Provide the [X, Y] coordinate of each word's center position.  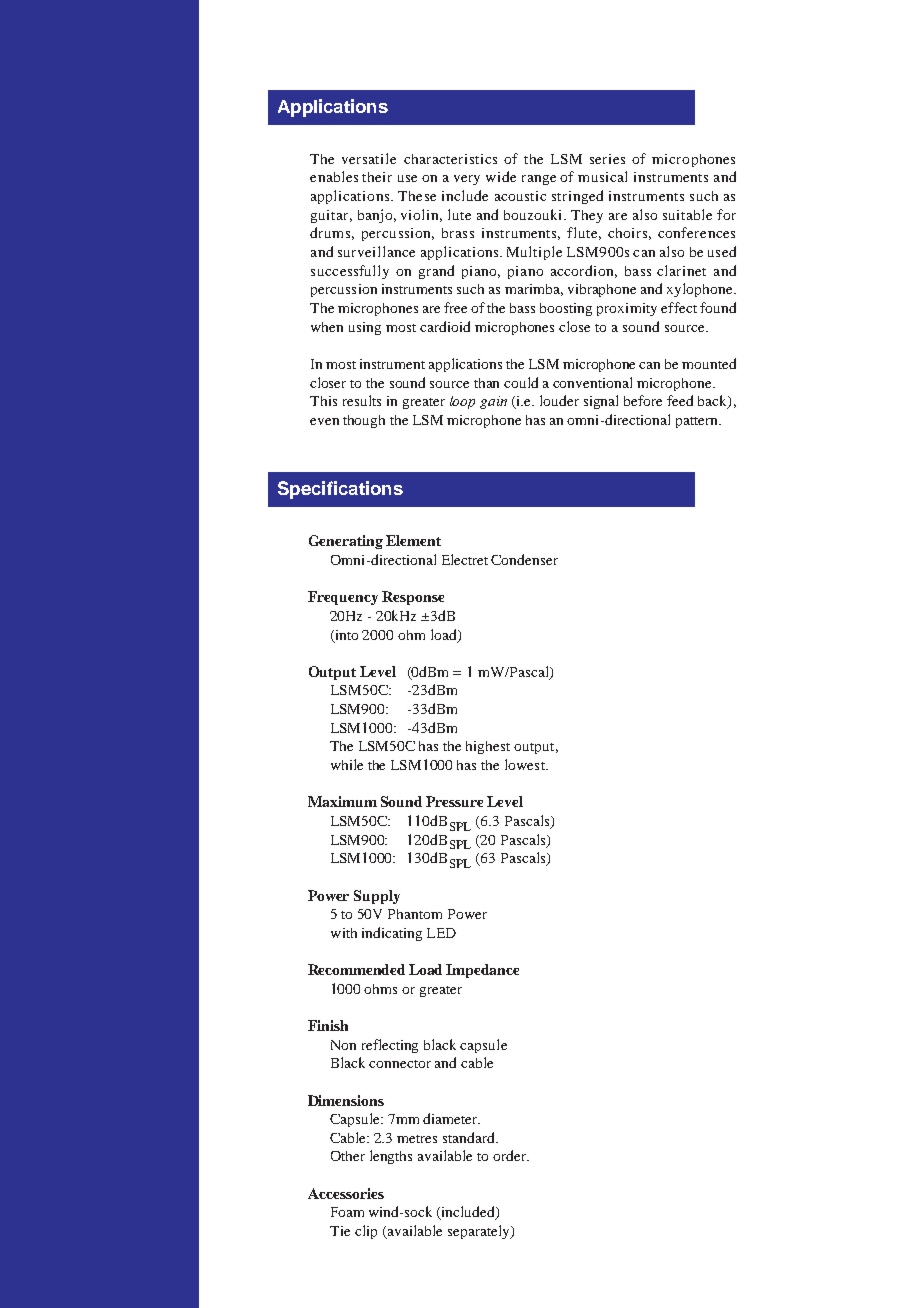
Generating [346, 542]
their [377, 177]
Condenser [524, 559]
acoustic [520, 196]
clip [366, 1232]
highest [488, 747]
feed [680, 400]
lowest [526, 764]
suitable [687, 214]
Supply [377, 897]
